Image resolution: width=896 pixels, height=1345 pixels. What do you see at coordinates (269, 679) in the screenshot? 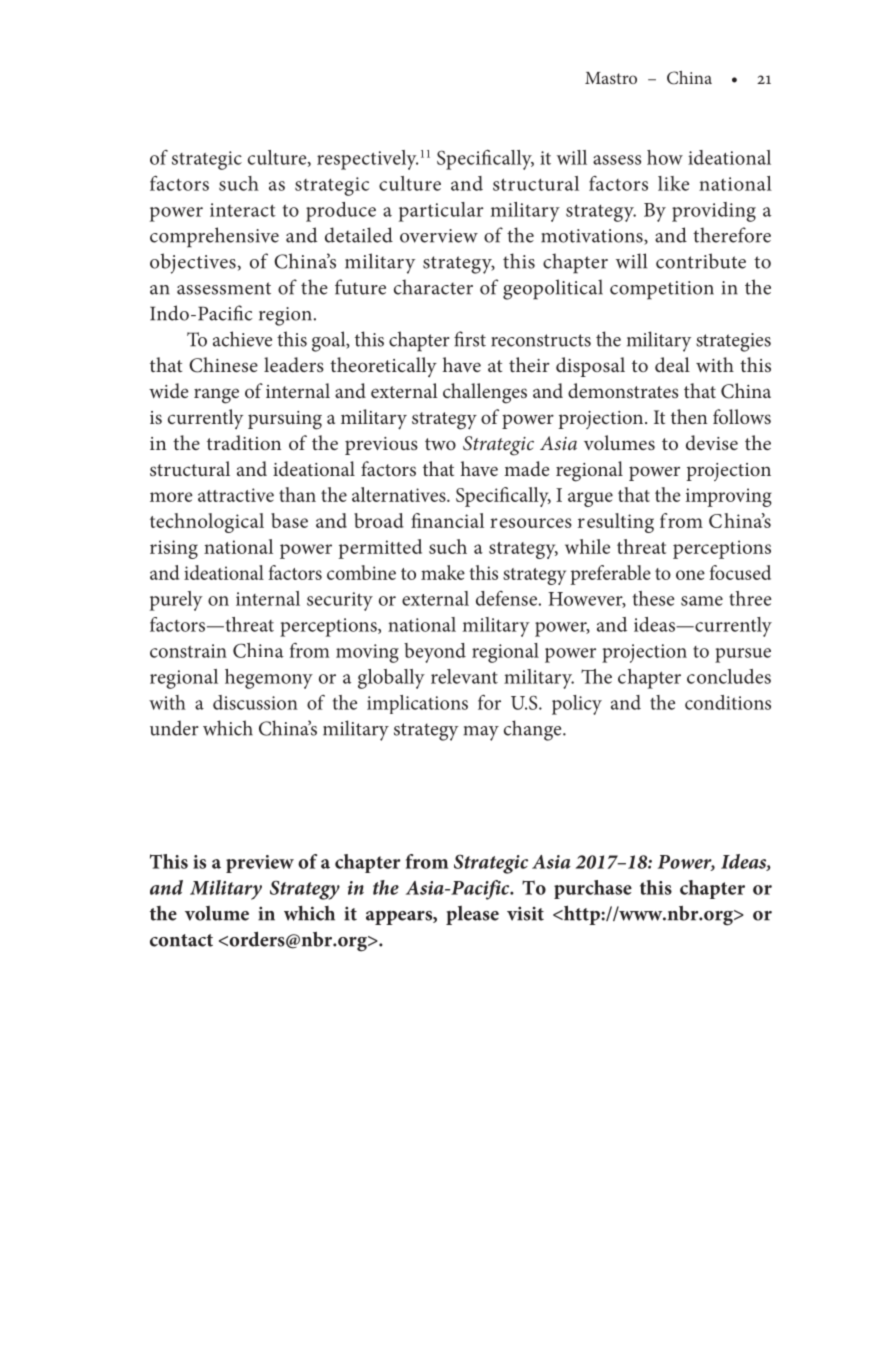
I see `hegemony` at bounding box center [269, 679].
